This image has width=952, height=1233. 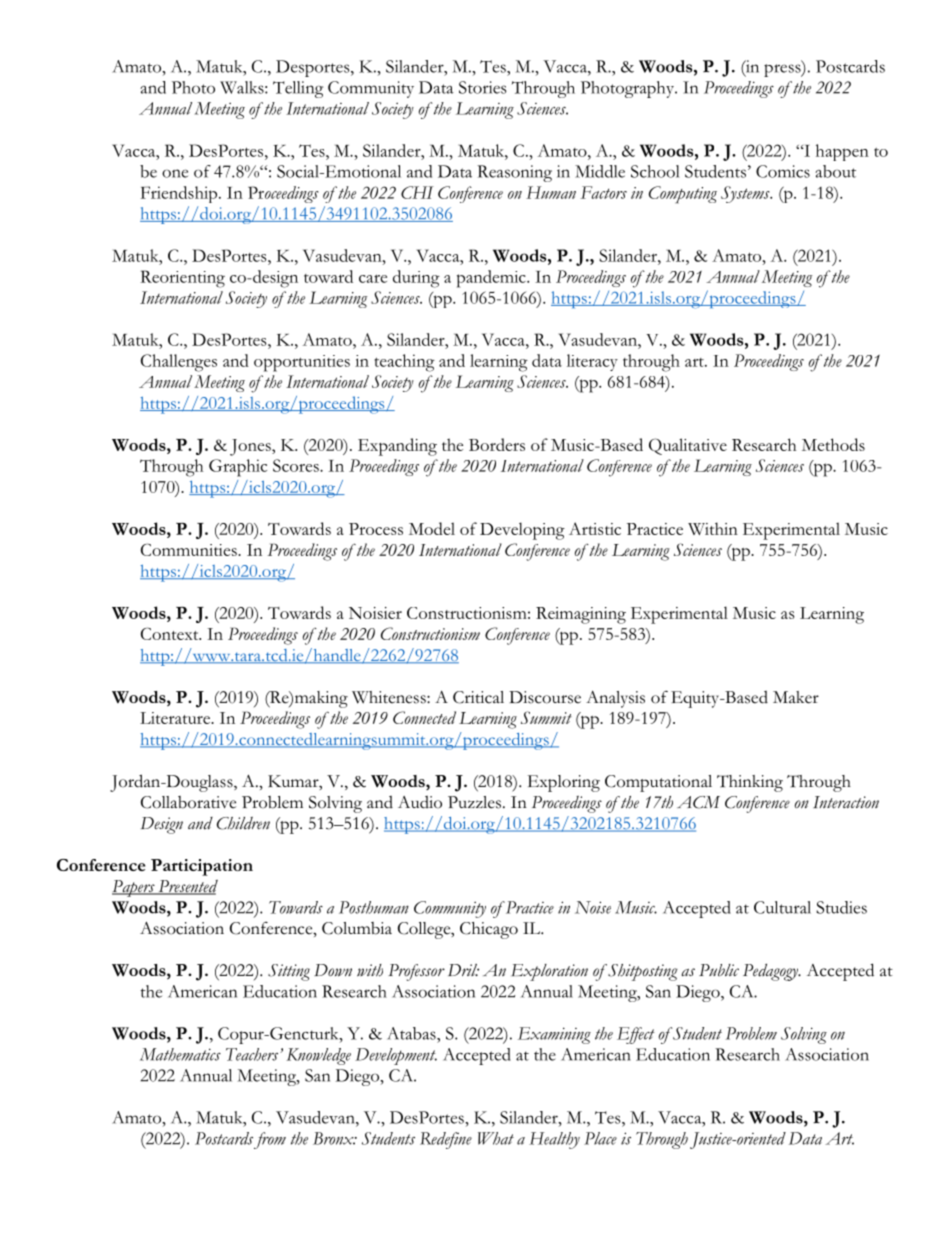 I want to click on Telling, so click(x=298, y=89).
